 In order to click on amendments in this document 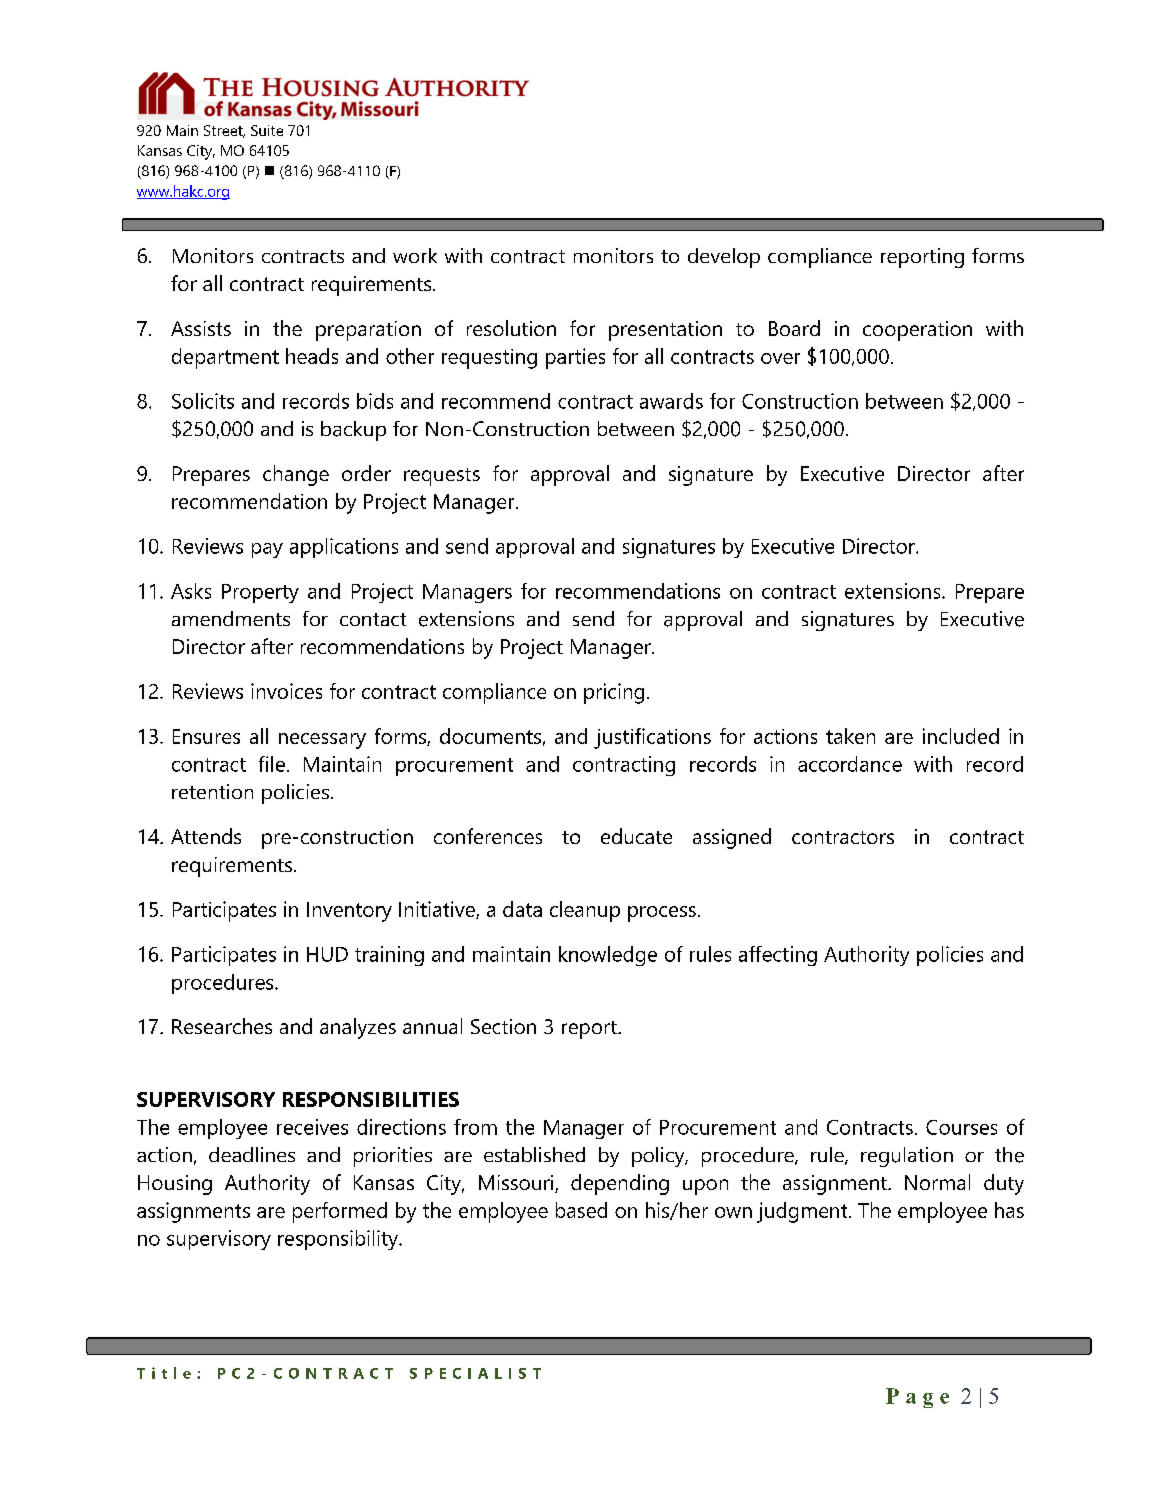, I will do `click(231, 618)`.
